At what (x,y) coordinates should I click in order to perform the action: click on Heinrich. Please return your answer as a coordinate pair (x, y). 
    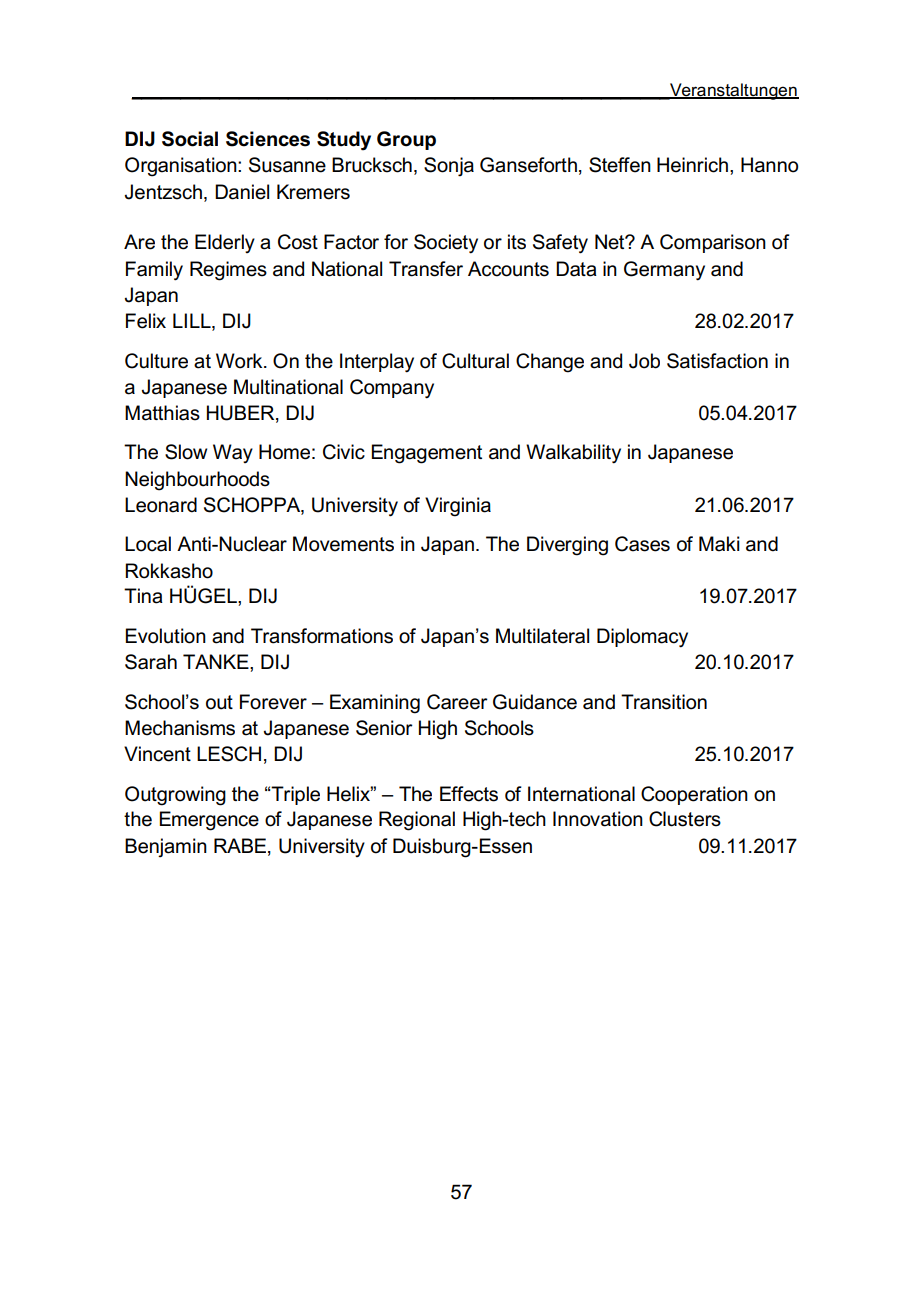
    Looking at the image, I should click on (692, 165).
